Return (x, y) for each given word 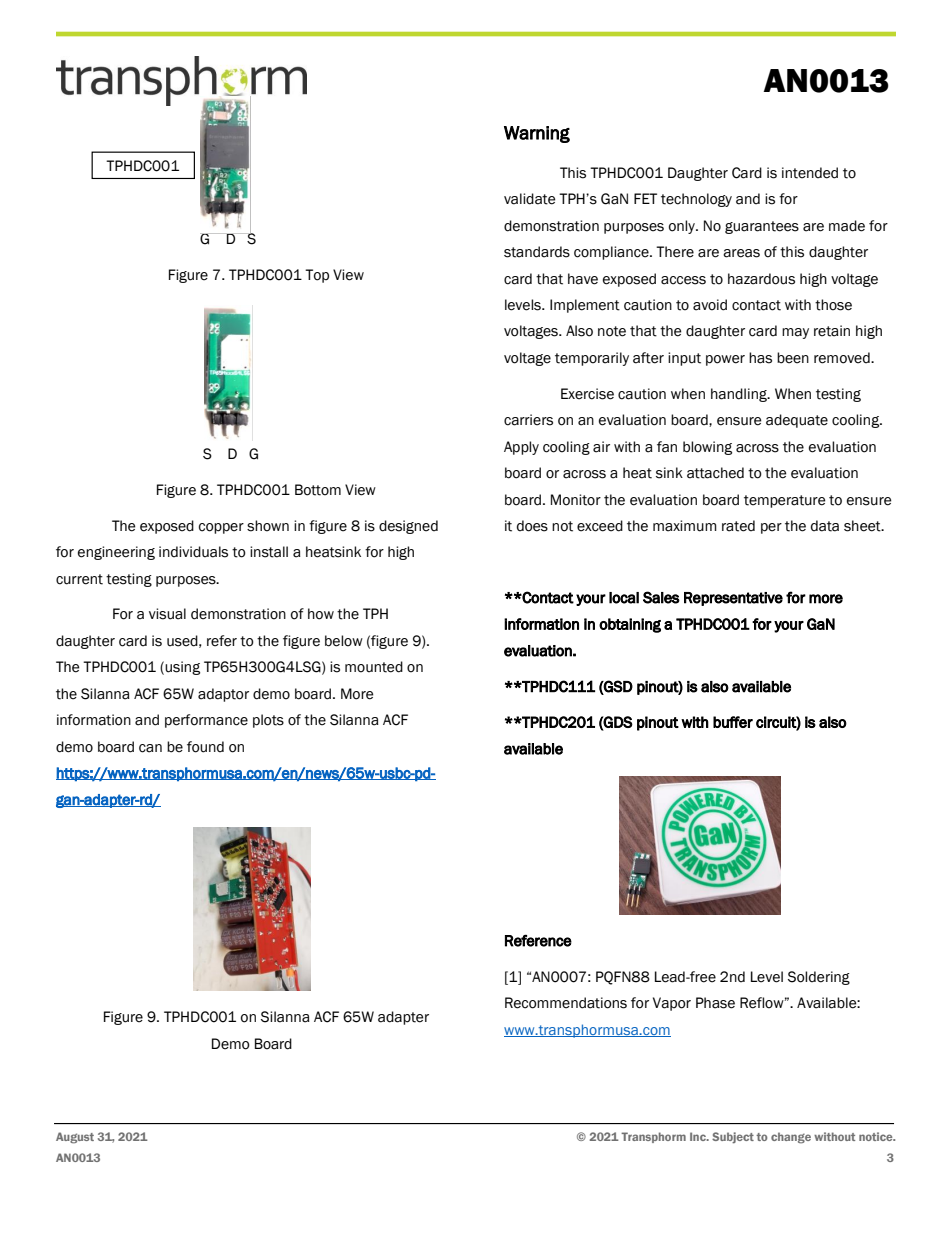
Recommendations (566, 1003)
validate (529, 199)
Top (317, 276)
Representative (733, 599)
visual (167, 614)
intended (810, 173)
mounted (374, 667)
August (75, 1138)
